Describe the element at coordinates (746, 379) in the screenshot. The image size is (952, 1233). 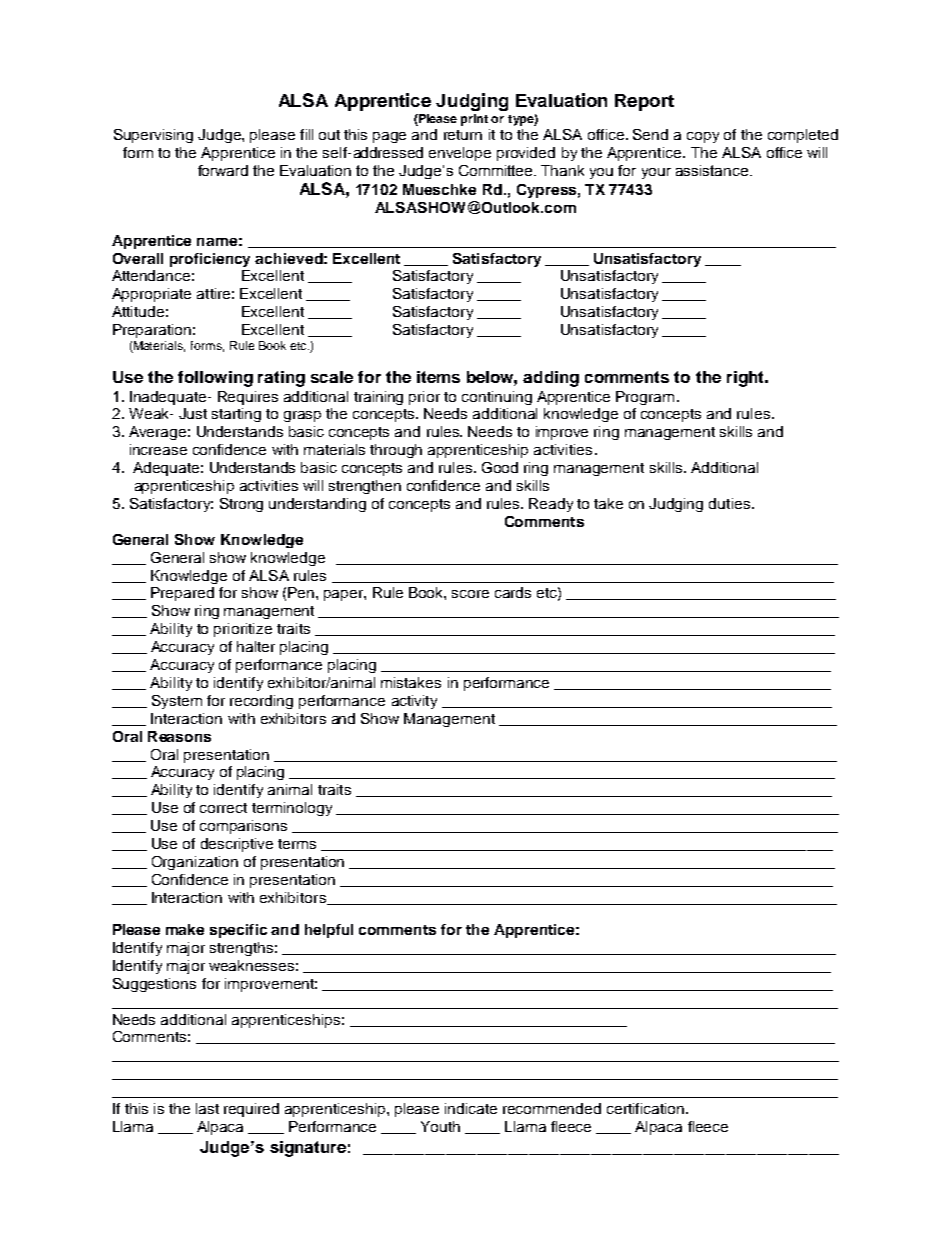
I see `right` at that location.
